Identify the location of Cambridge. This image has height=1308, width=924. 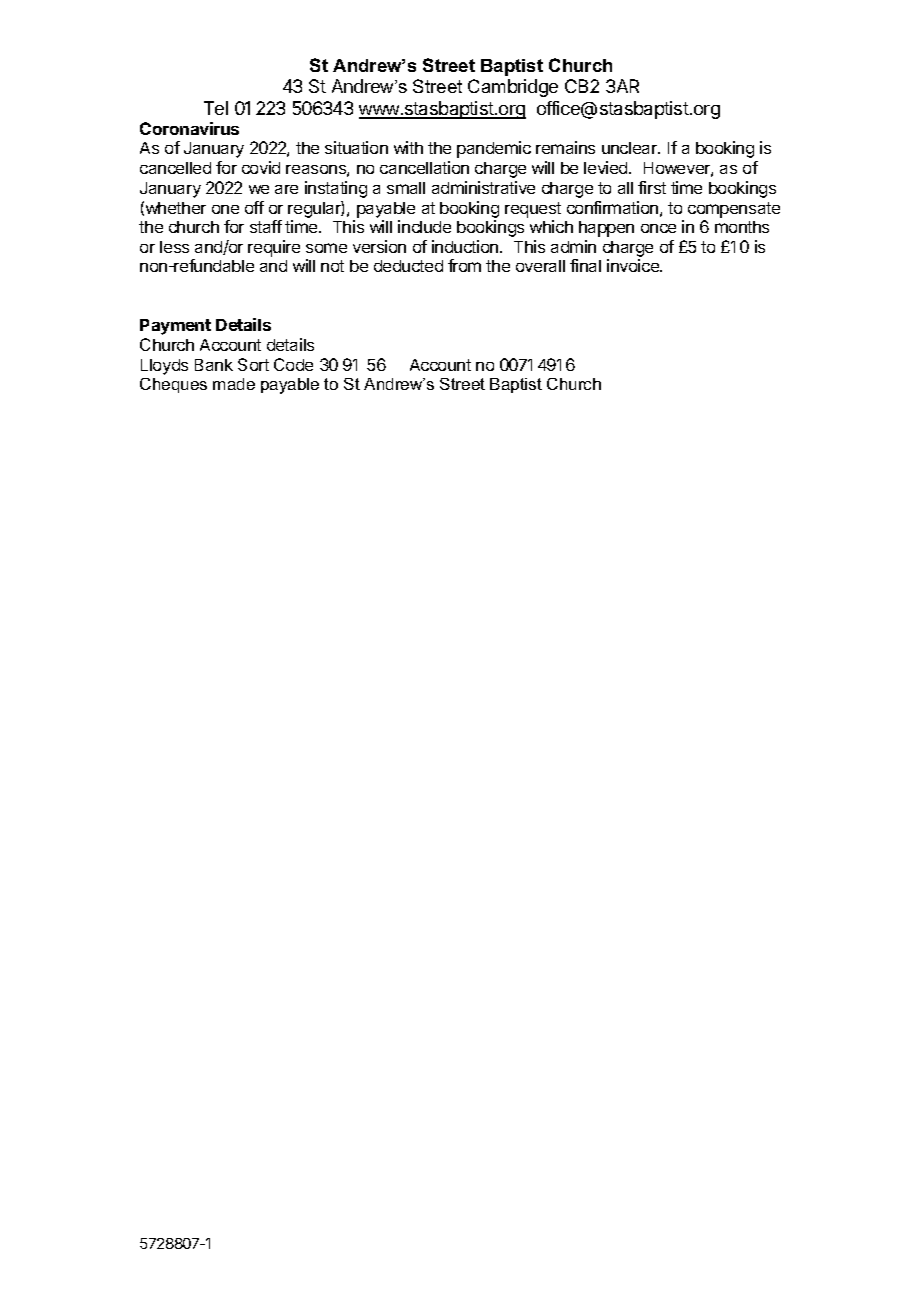
(513, 88).
